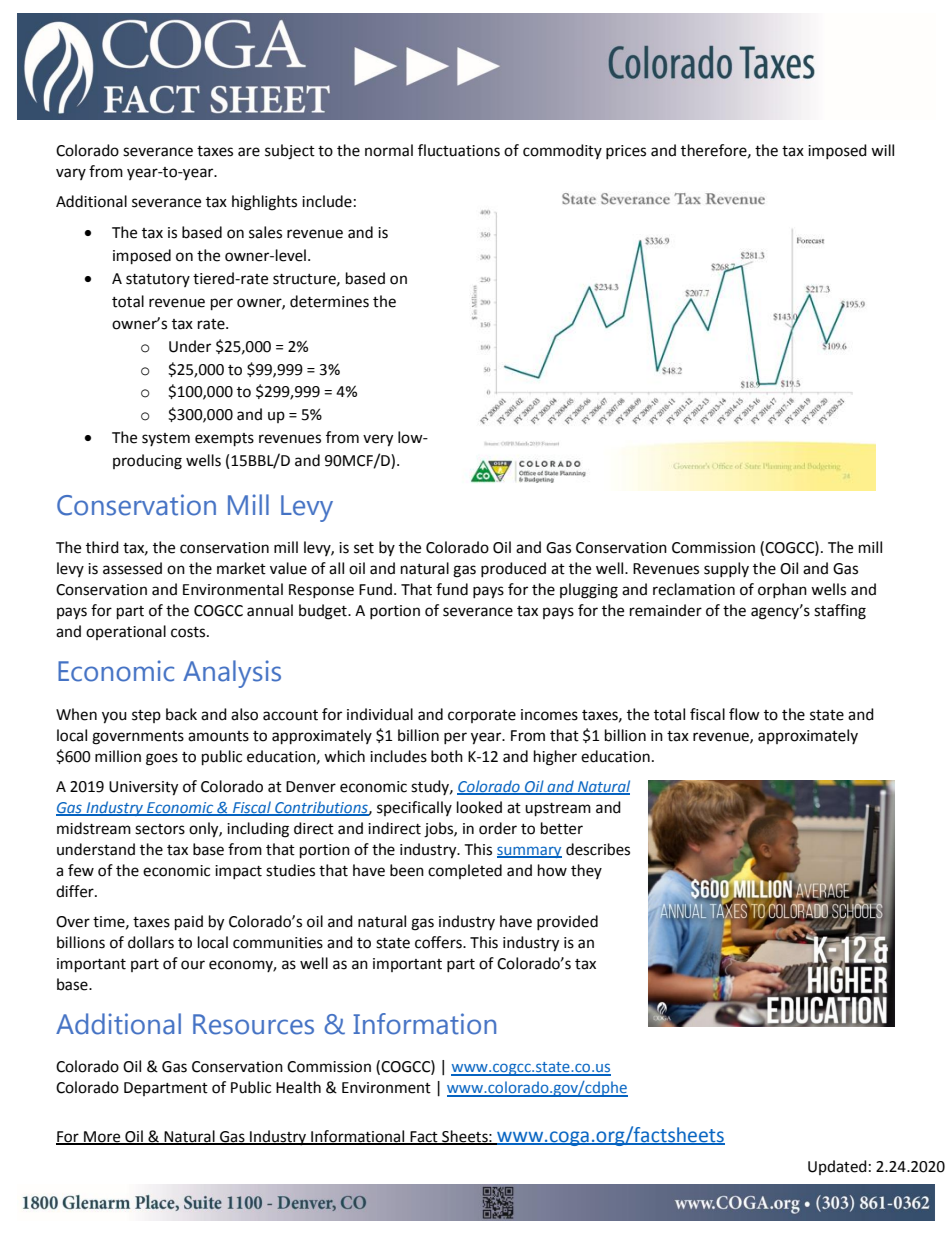 This page has width=952, height=1233. I want to click on will, so click(882, 150).
